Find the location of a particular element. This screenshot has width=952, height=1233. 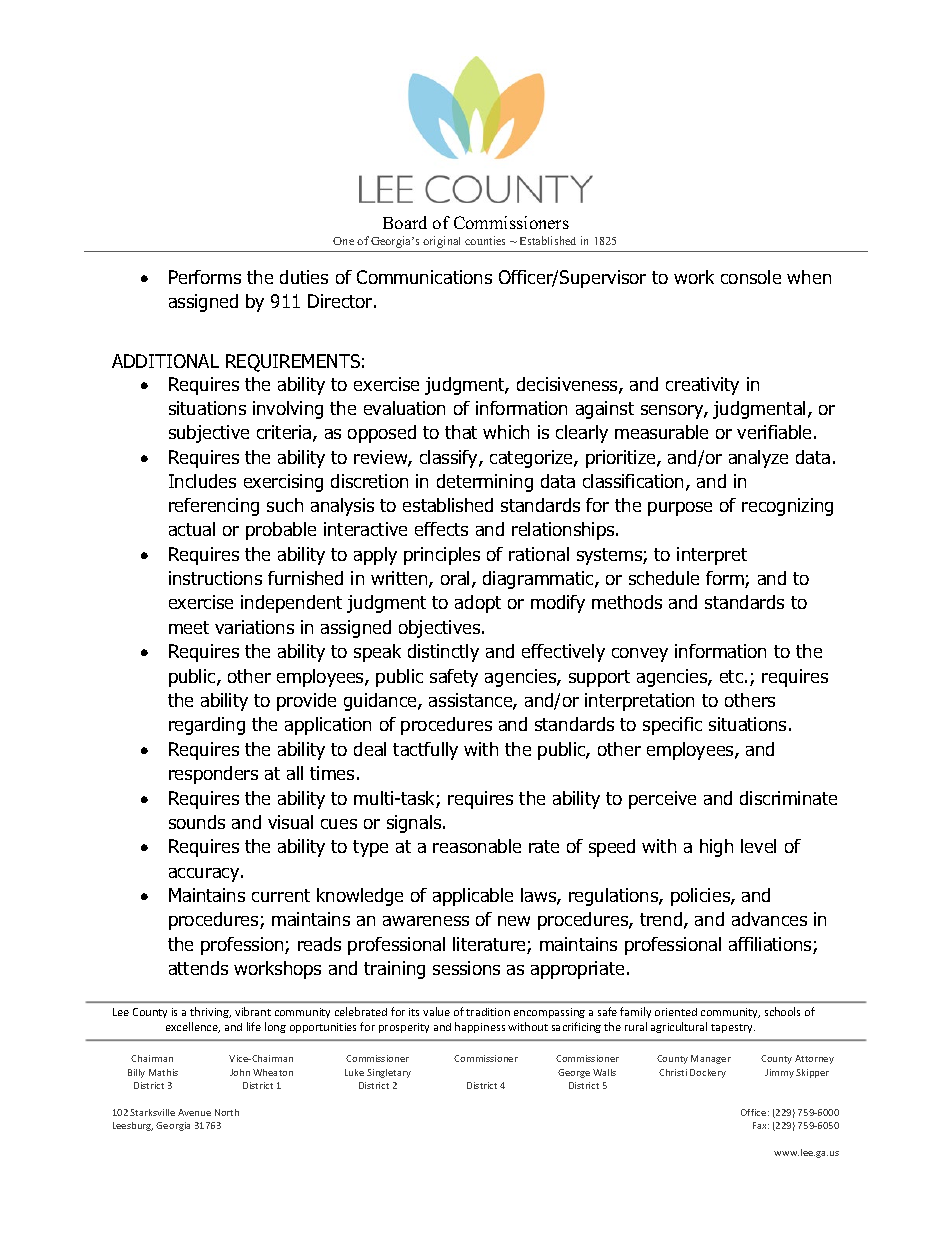

North is located at coordinates (227, 1112).
